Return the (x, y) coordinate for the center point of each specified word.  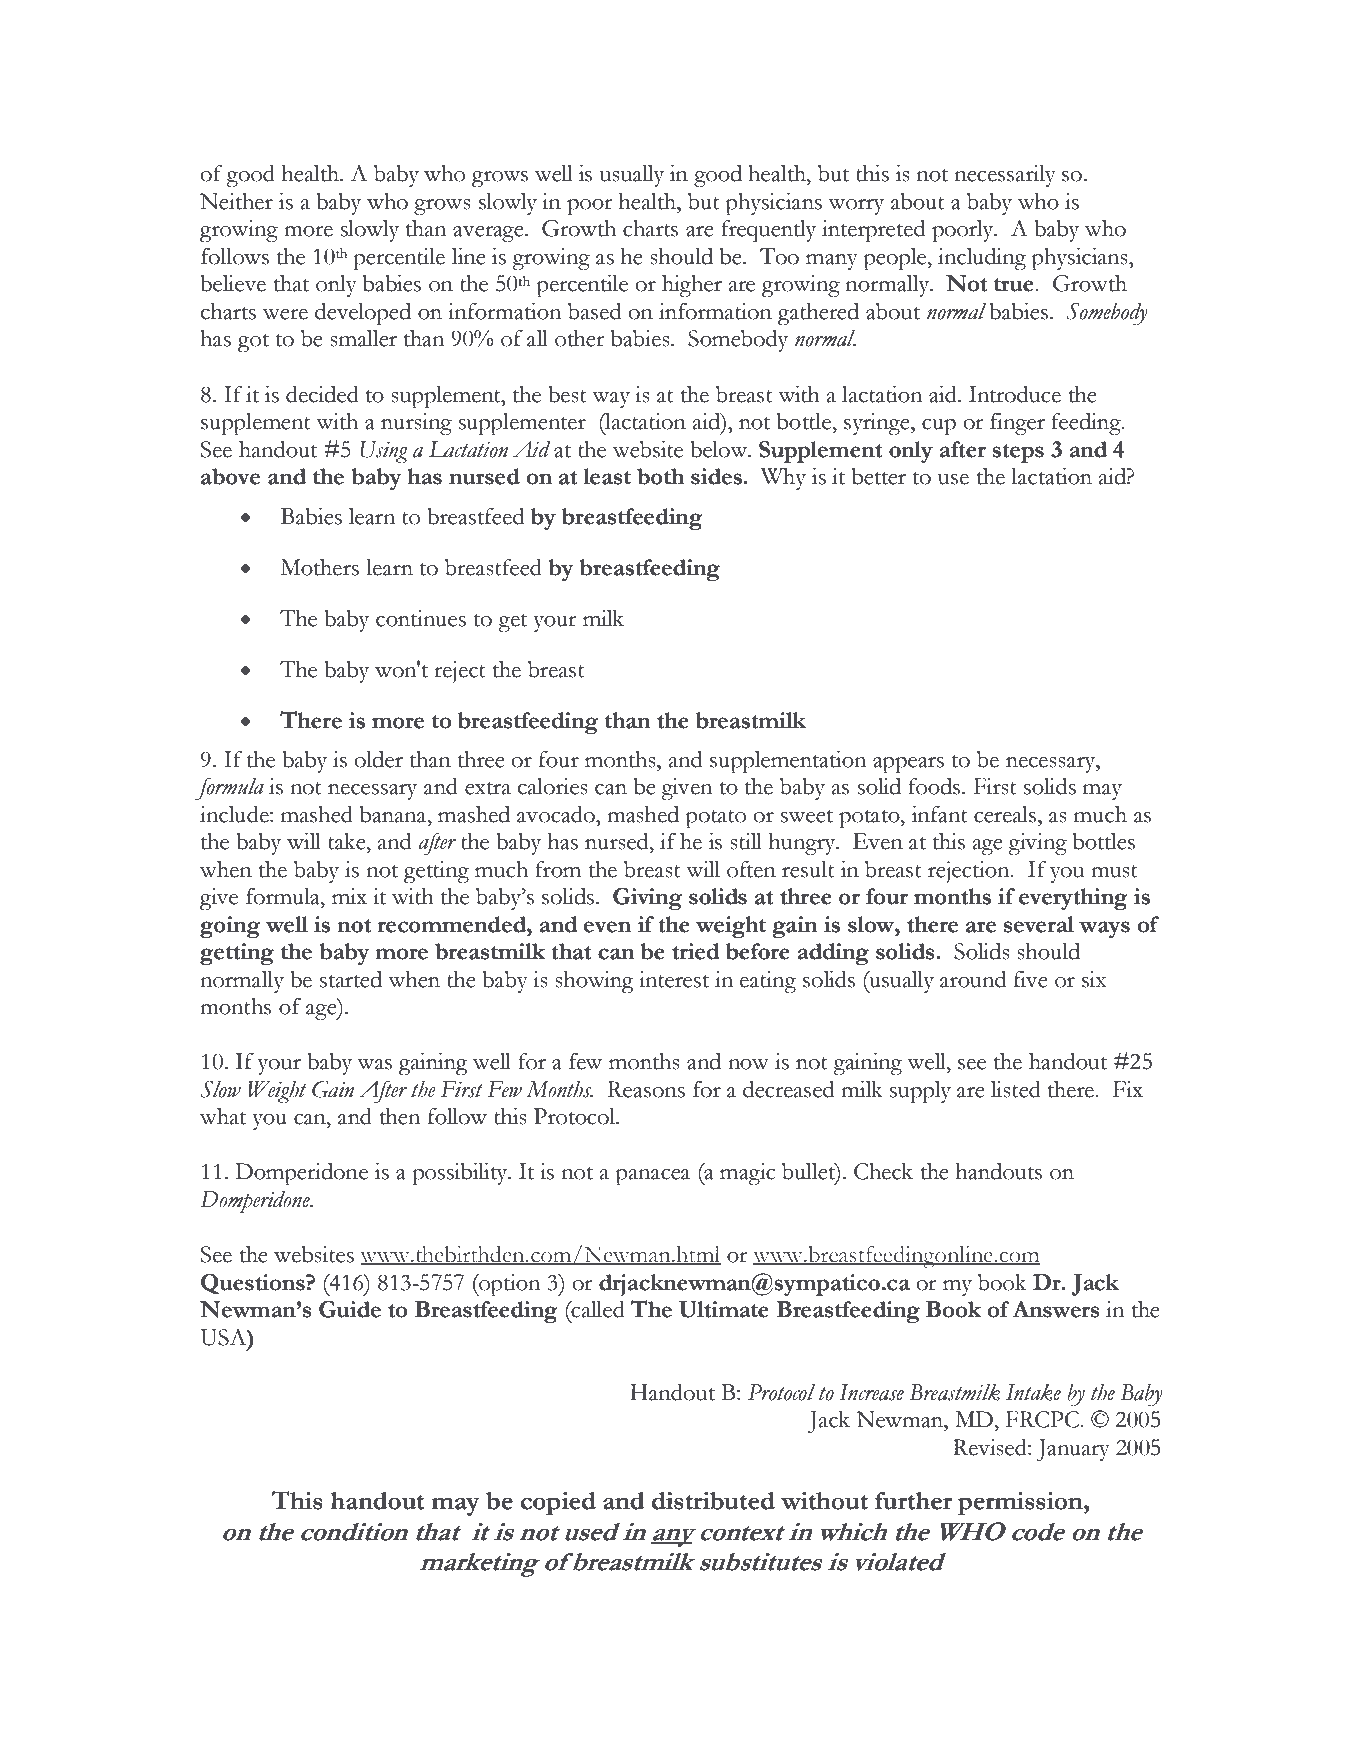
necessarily (1005, 176)
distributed (713, 1501)
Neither (236, 201)
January (1073, 1450)
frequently (768, 231)
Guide (350, 1309)
